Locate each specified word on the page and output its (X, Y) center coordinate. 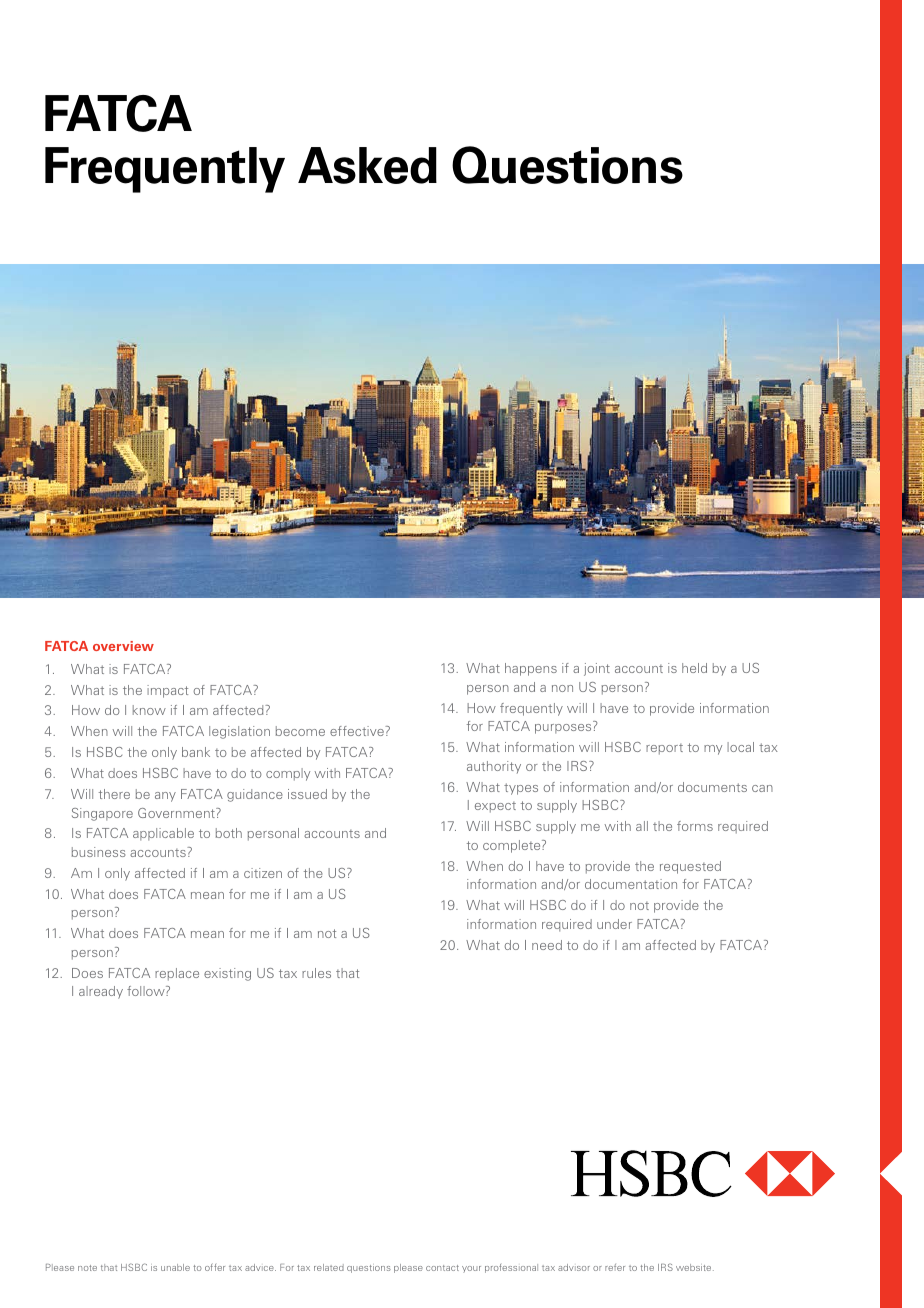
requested (690, 867)
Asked (367, 165)
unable (175, 1267)
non (562, 688)
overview (123, 646)
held (694, 668)
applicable (163, 834)
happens (531, 669)
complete (513, 846)
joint (597, 669)
